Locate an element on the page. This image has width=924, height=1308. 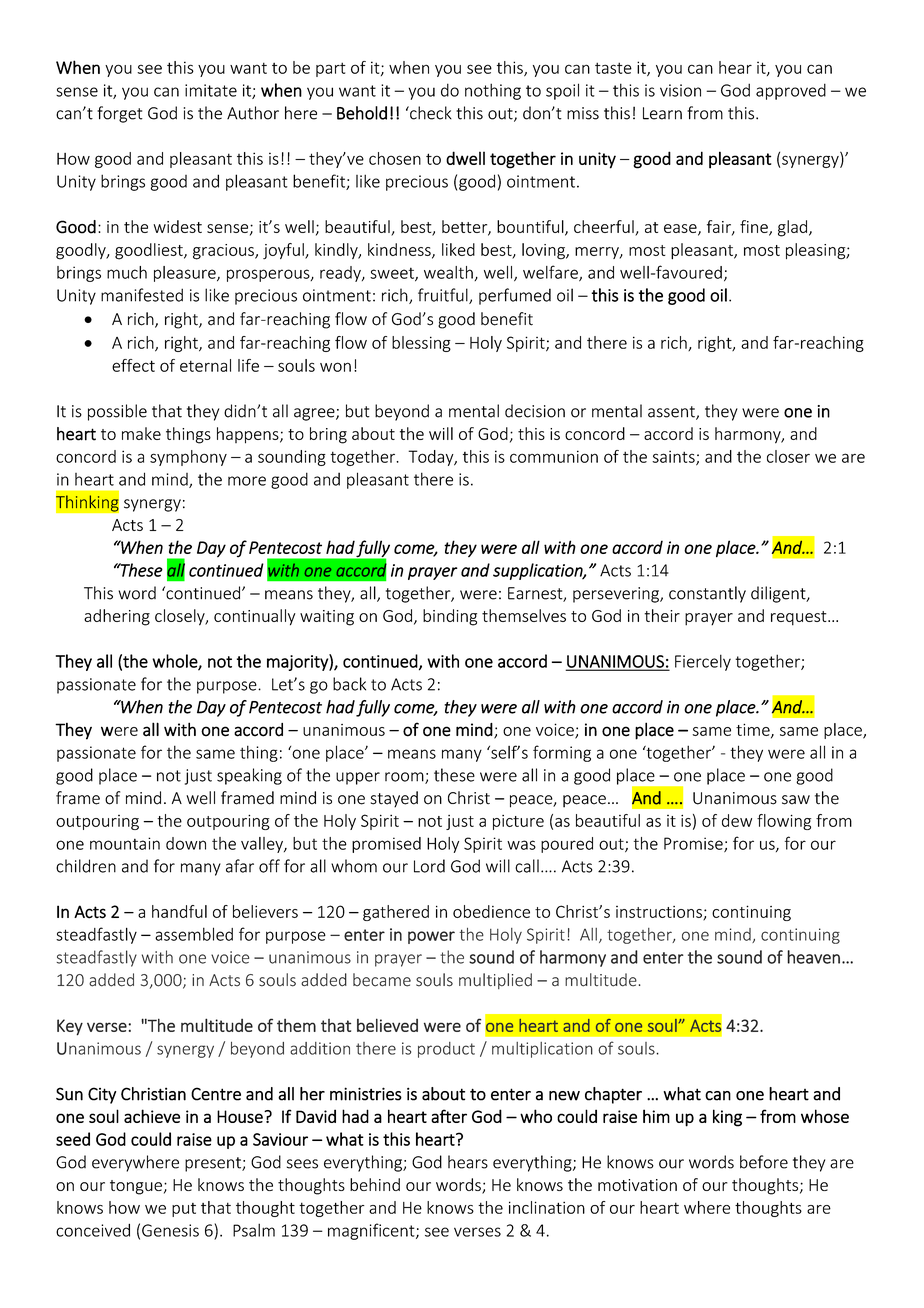
adhering is located at coordinates (117, 617).
